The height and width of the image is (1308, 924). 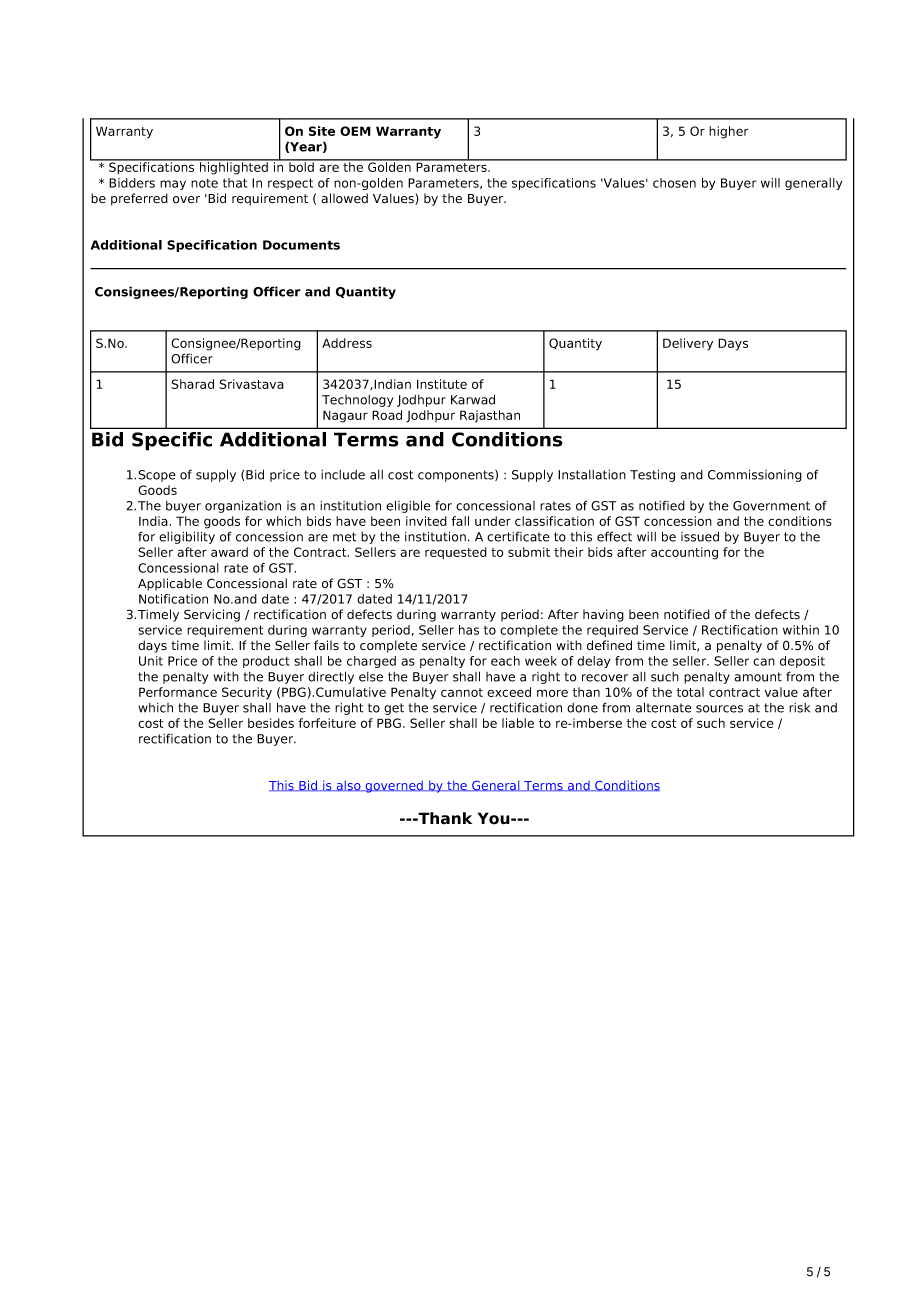 I want to click on components, so click(x=457, y=476).
